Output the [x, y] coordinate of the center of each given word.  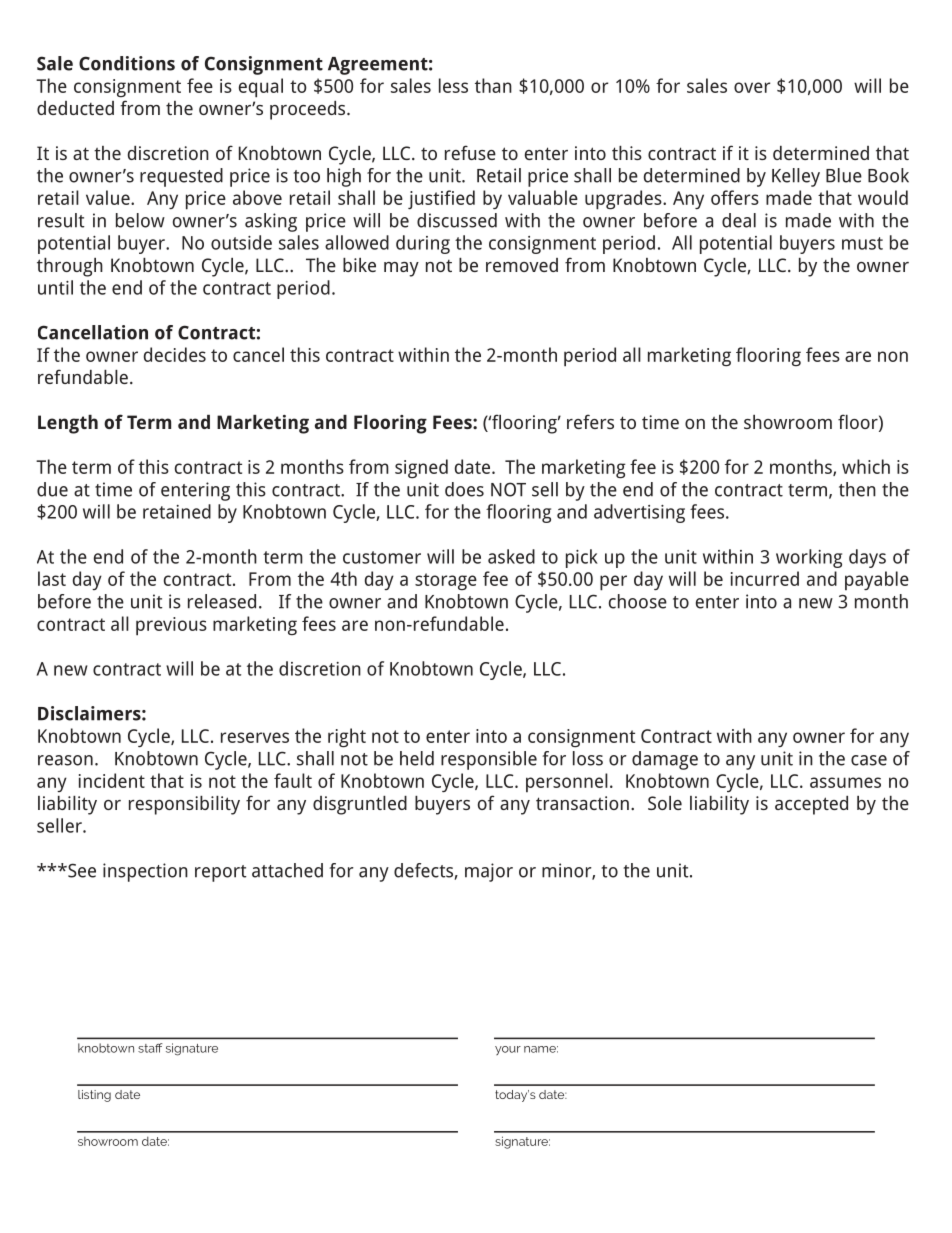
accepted [811, 805]
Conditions [127, 63]
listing [94, 1096]
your [508, 1050]
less [453, 85]
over [752, 87]
